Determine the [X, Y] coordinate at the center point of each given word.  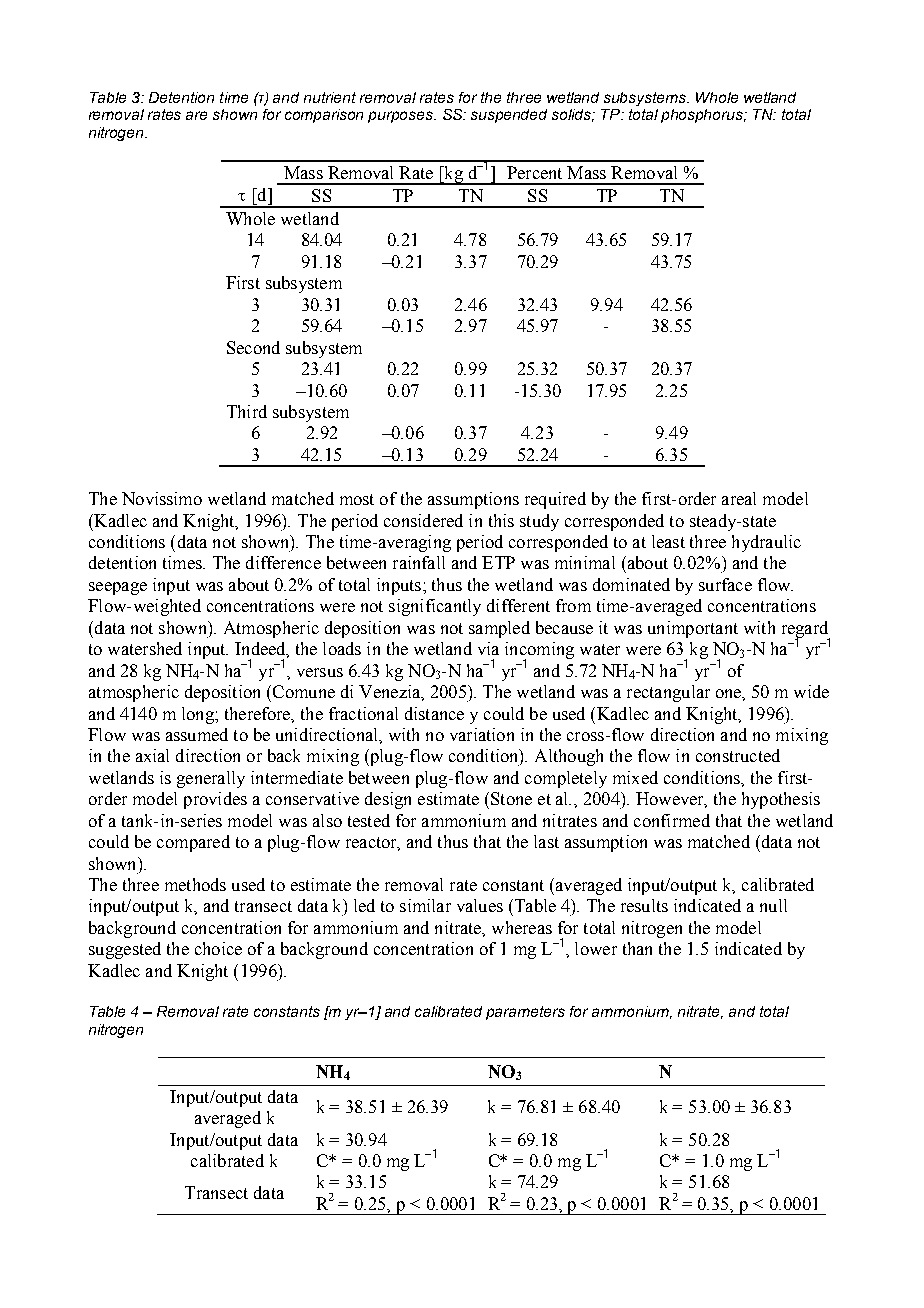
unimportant [693, 629]
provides [215, 800]
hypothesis [781, 800]
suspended [509, 116]
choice [218, 948]
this [501, 520]
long [199, 715]
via [488, 648]
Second [253, 347]
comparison [324, 116]
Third [247, 411]
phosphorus [703, 116]
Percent [534, 172]
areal [739, 498]
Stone [511, 798]
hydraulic [766, 543]
